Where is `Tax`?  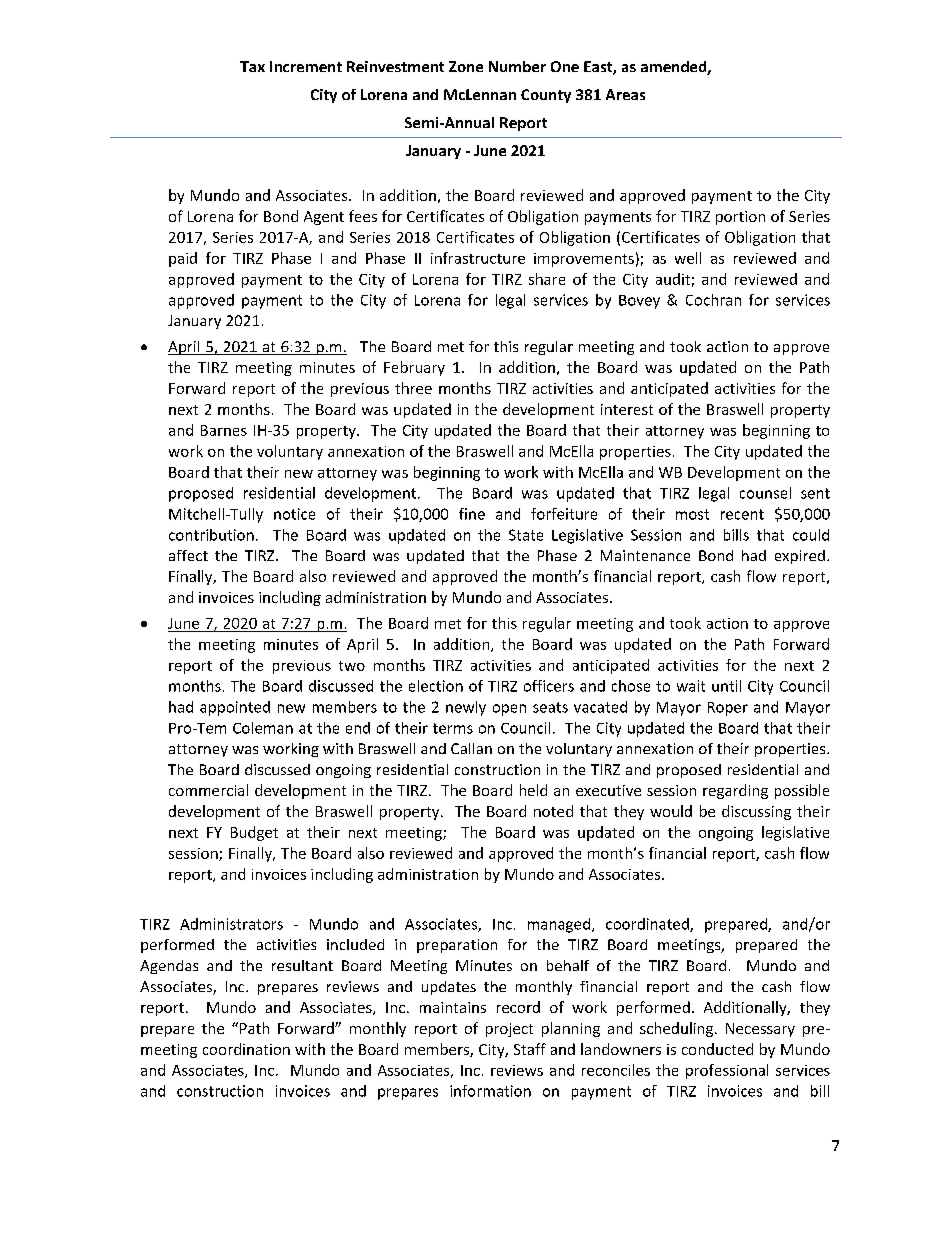 Tax is located at coordinates (252, 66).
